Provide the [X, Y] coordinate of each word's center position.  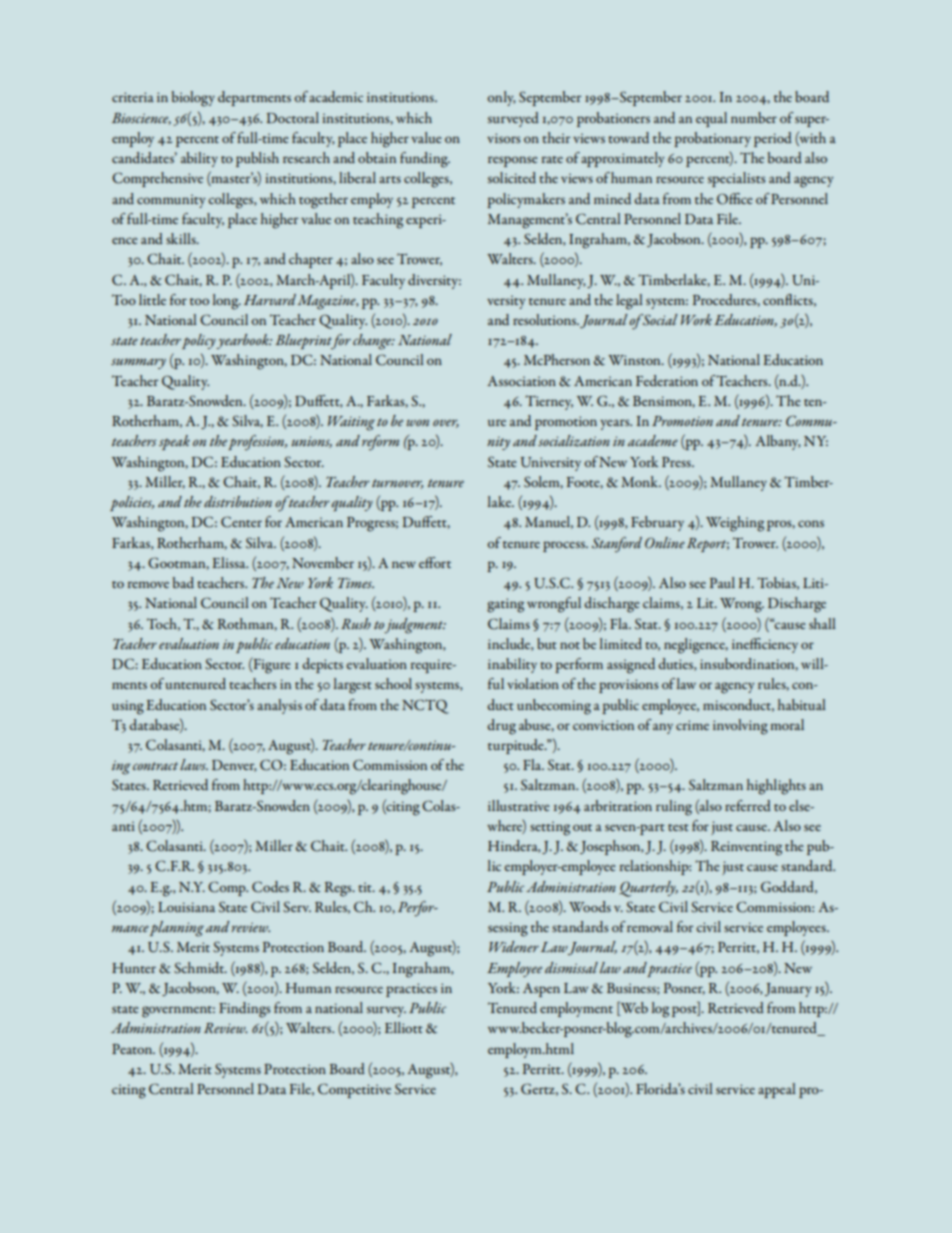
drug [501, 727]
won [417, 422]
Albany [778, 442]
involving [740, 727]
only [501, 98]
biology [193, 99]
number [754, 117]
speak [174, 442]
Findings [244, 1010]
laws [194, 764]
